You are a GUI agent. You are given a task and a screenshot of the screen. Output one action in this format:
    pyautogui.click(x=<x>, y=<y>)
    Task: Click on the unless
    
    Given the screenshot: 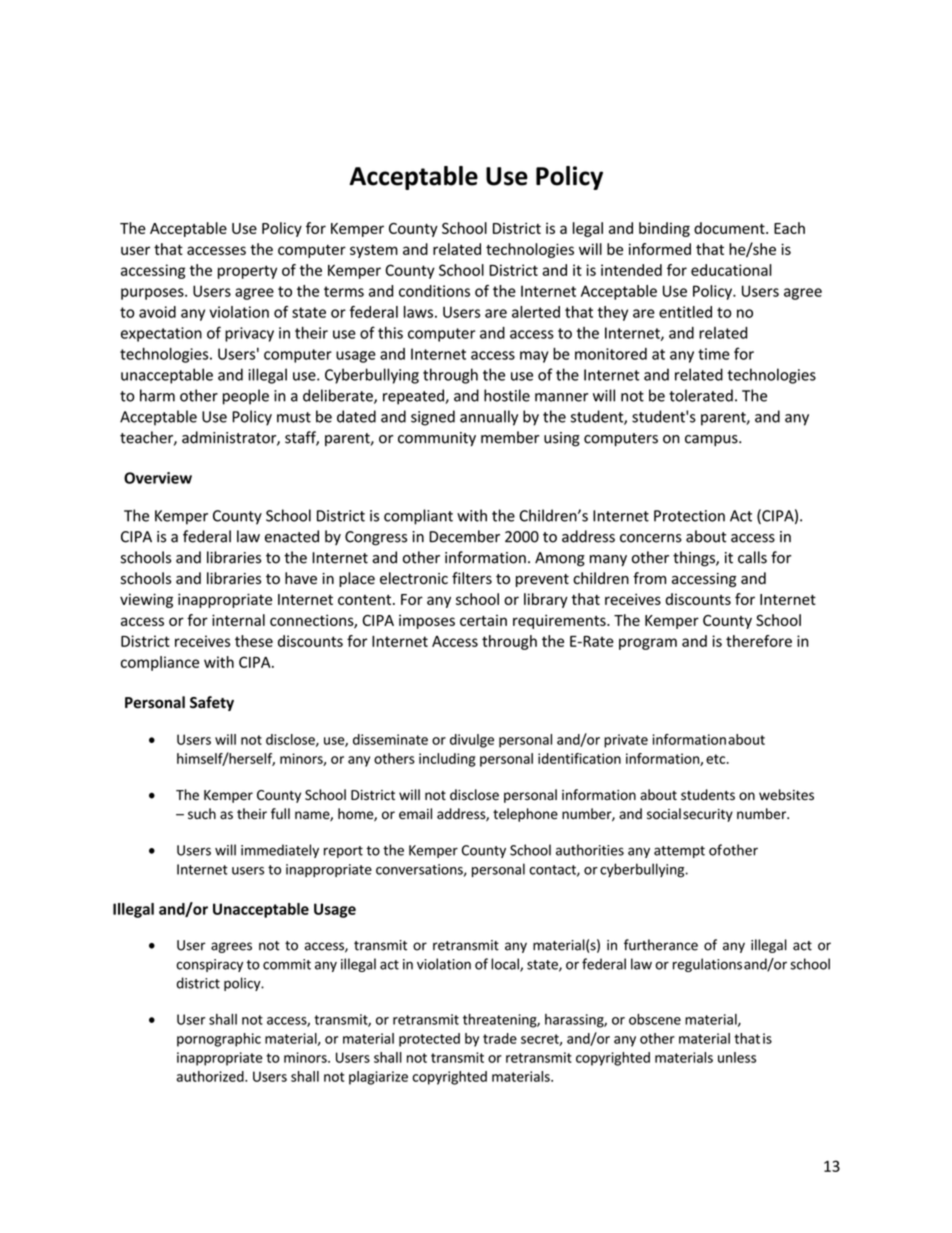 What is the action you would take?
    pyautogui.click(x=737, y=1057)
